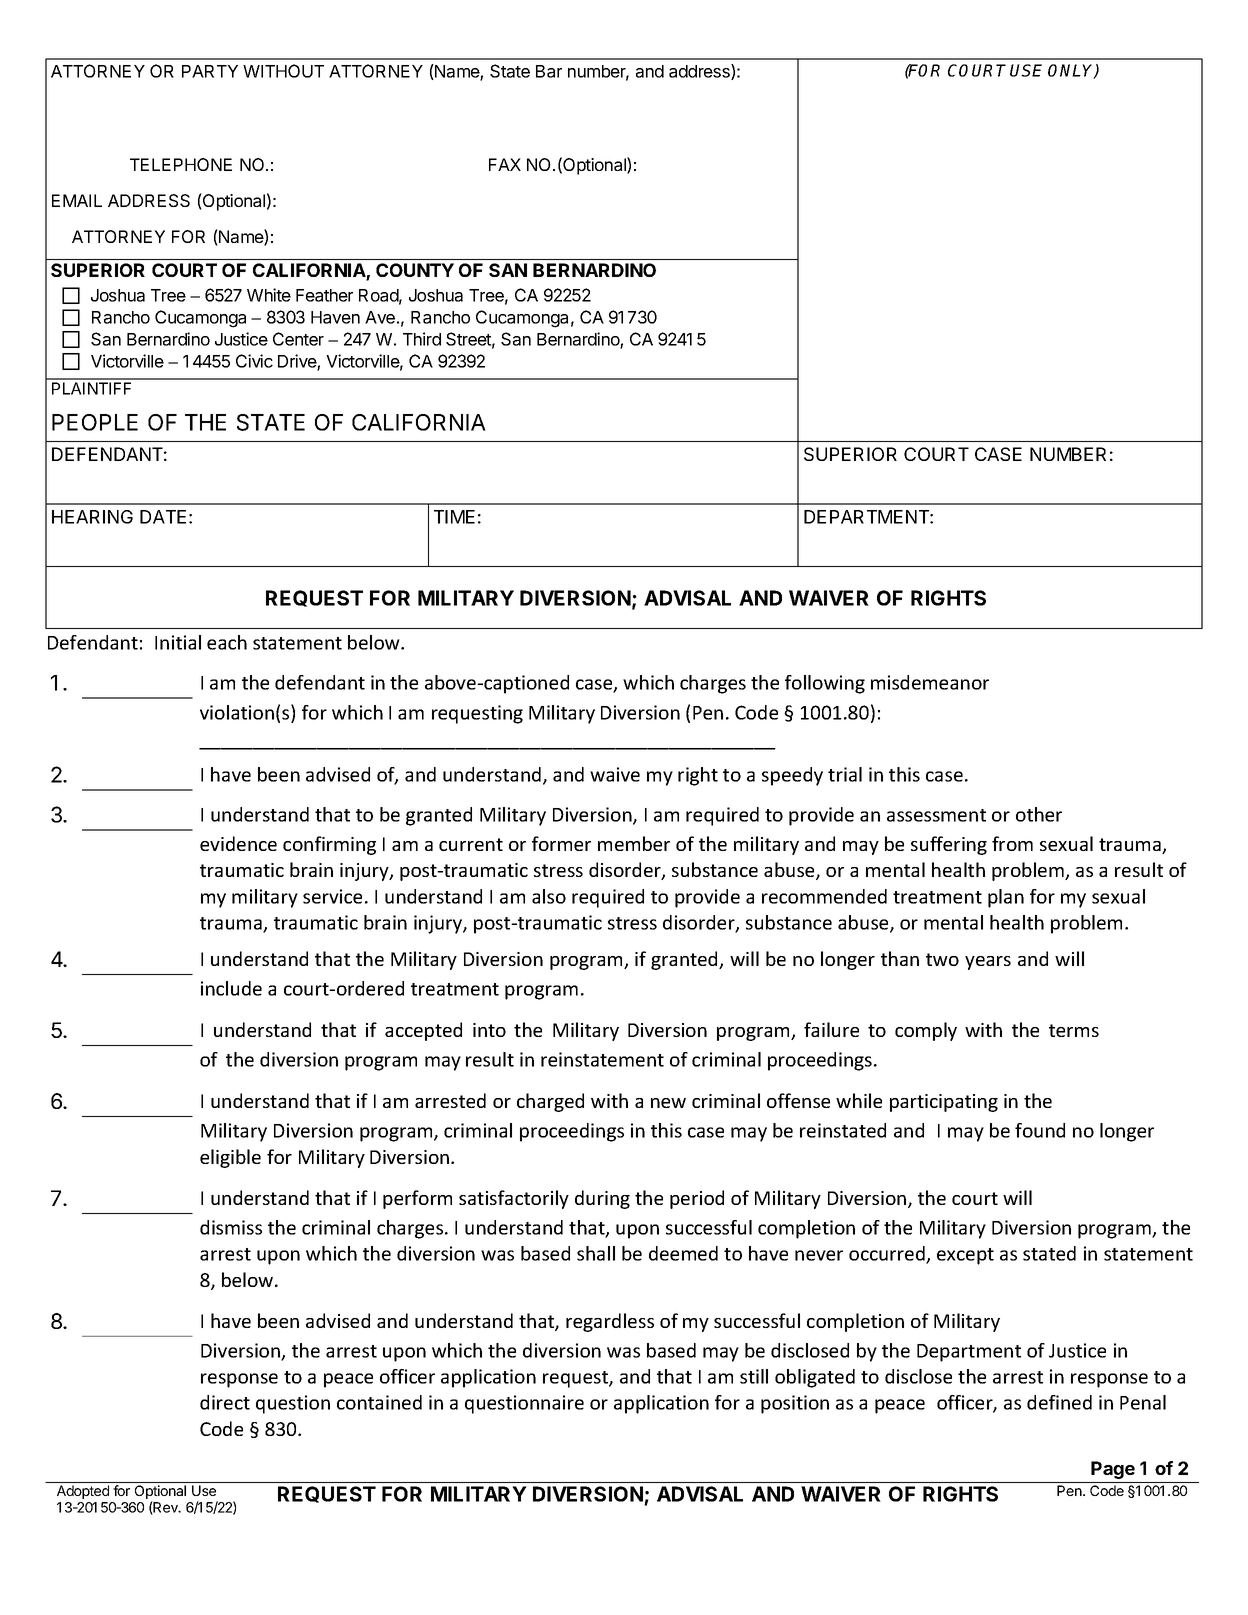  What do you see at coordinates (225, 1402) in the screenshot?
I see `direct` at bounding box center [225, 1402].
